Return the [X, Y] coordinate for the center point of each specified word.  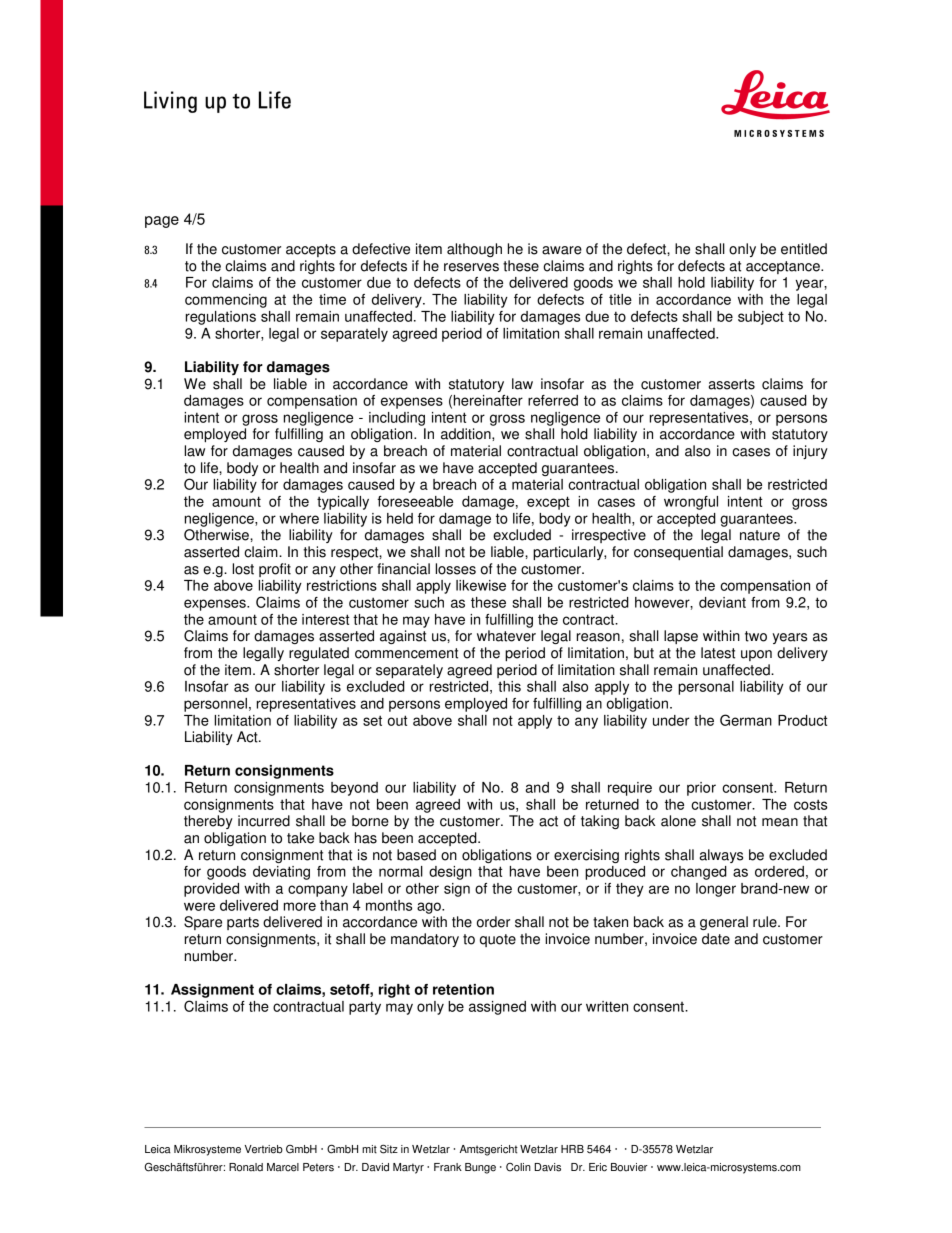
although [474, 250]
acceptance [784, 267]
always [721, 856]
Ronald [246, 1167]
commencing [226, 301]
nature [760, 535]
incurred [264, 821]
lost [243, 569]
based [416, 855]
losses [455, 569]
